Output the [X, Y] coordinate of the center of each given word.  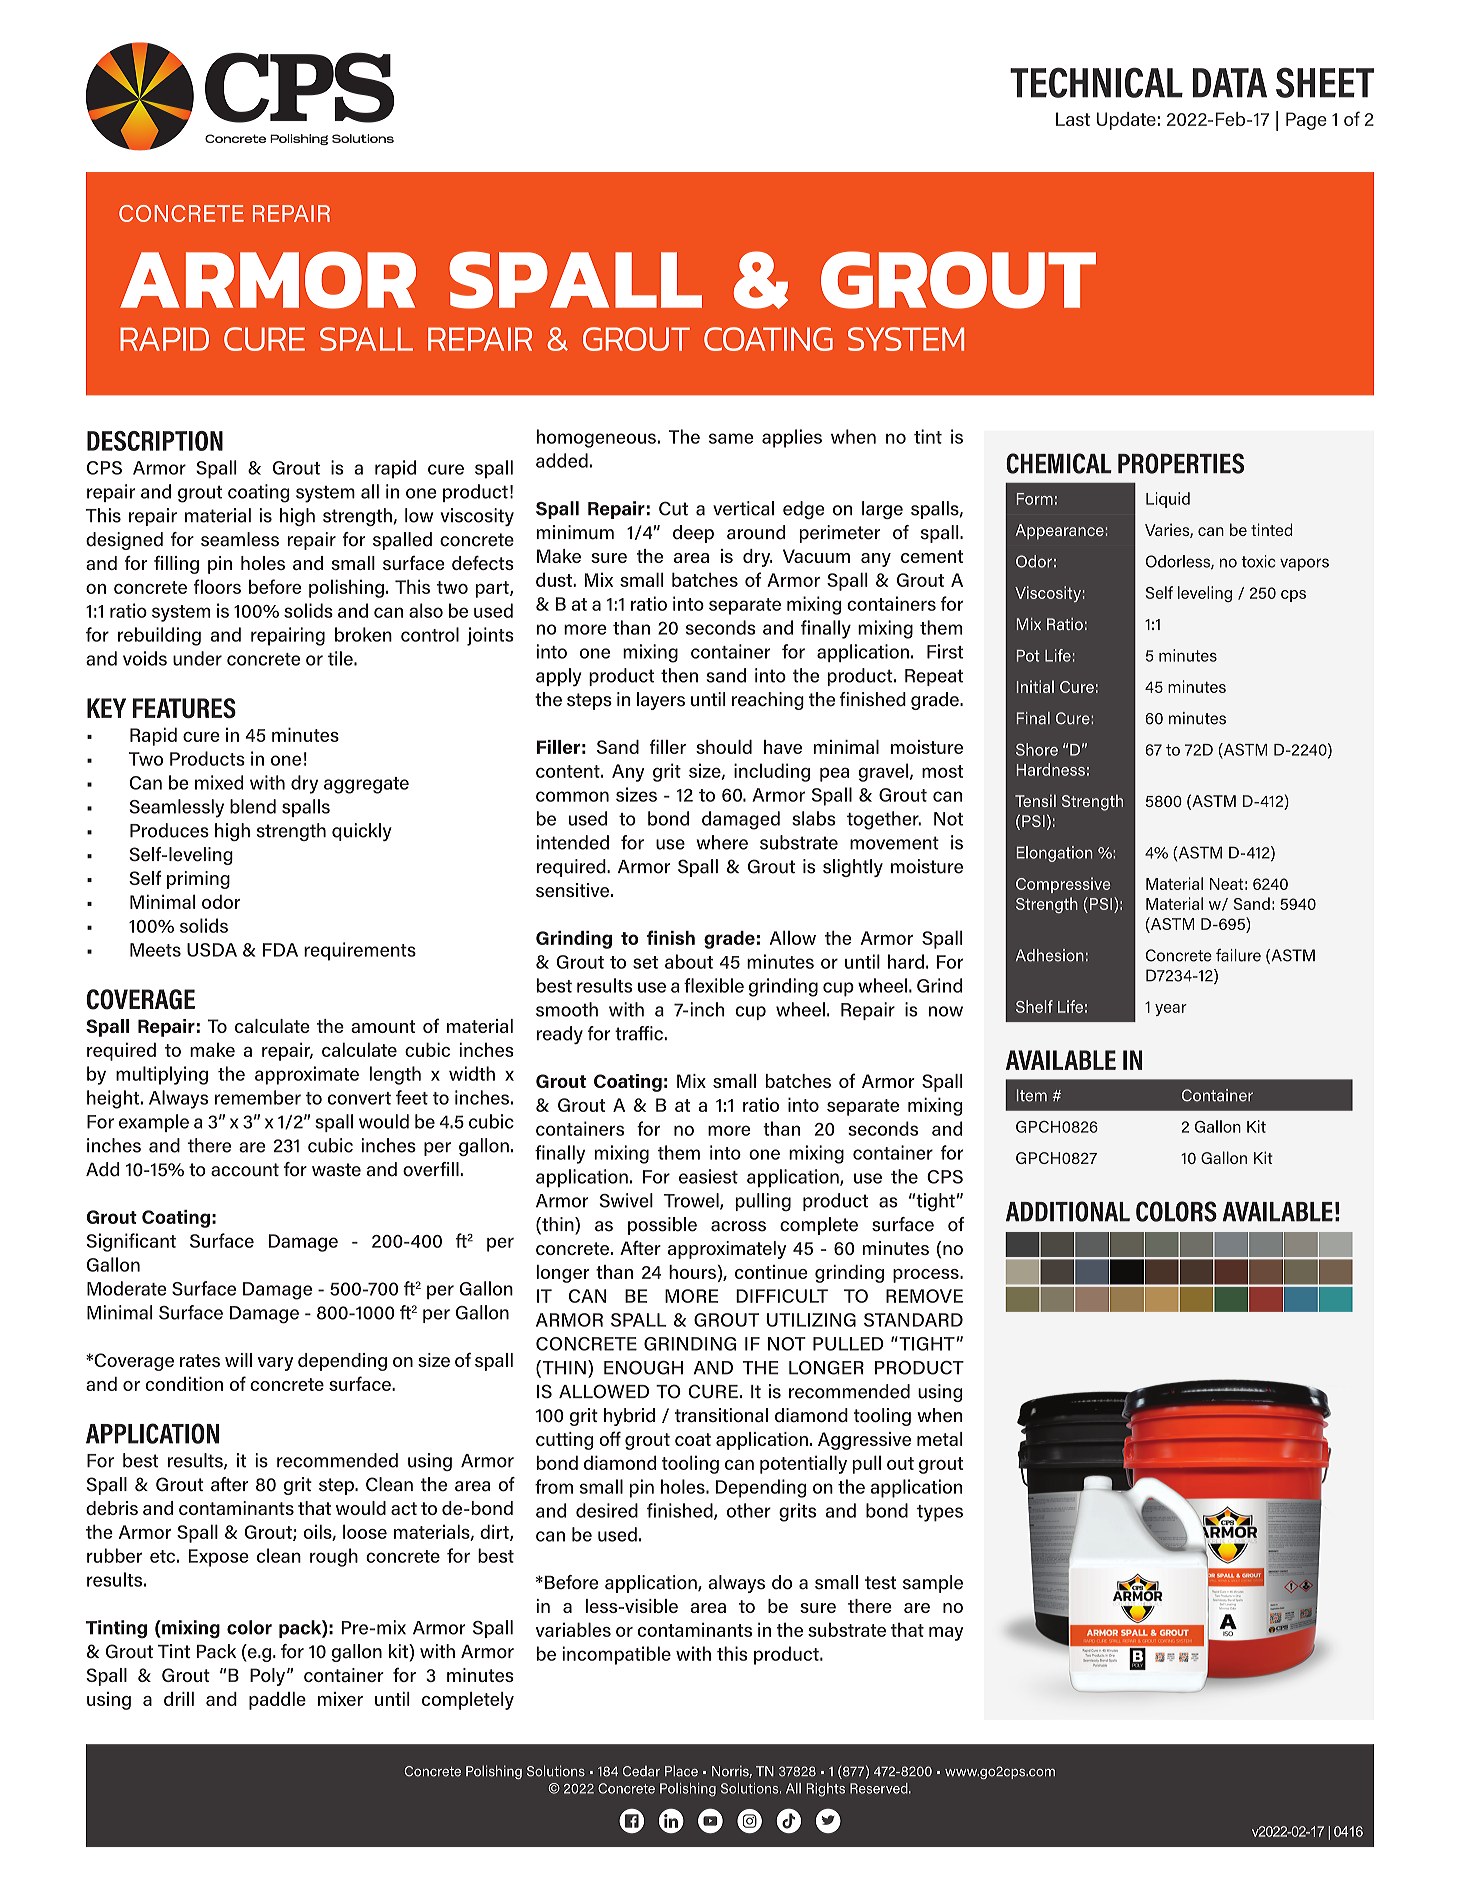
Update [1126, 121]
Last [1073, 119]
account [245, 1170]
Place [681, 1771]
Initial [1035, 686]
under [197, 658]
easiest [708, 1176]
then [679, 675]
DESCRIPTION [155, 441]
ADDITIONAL [1068, 1211]
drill [179, 1699]
